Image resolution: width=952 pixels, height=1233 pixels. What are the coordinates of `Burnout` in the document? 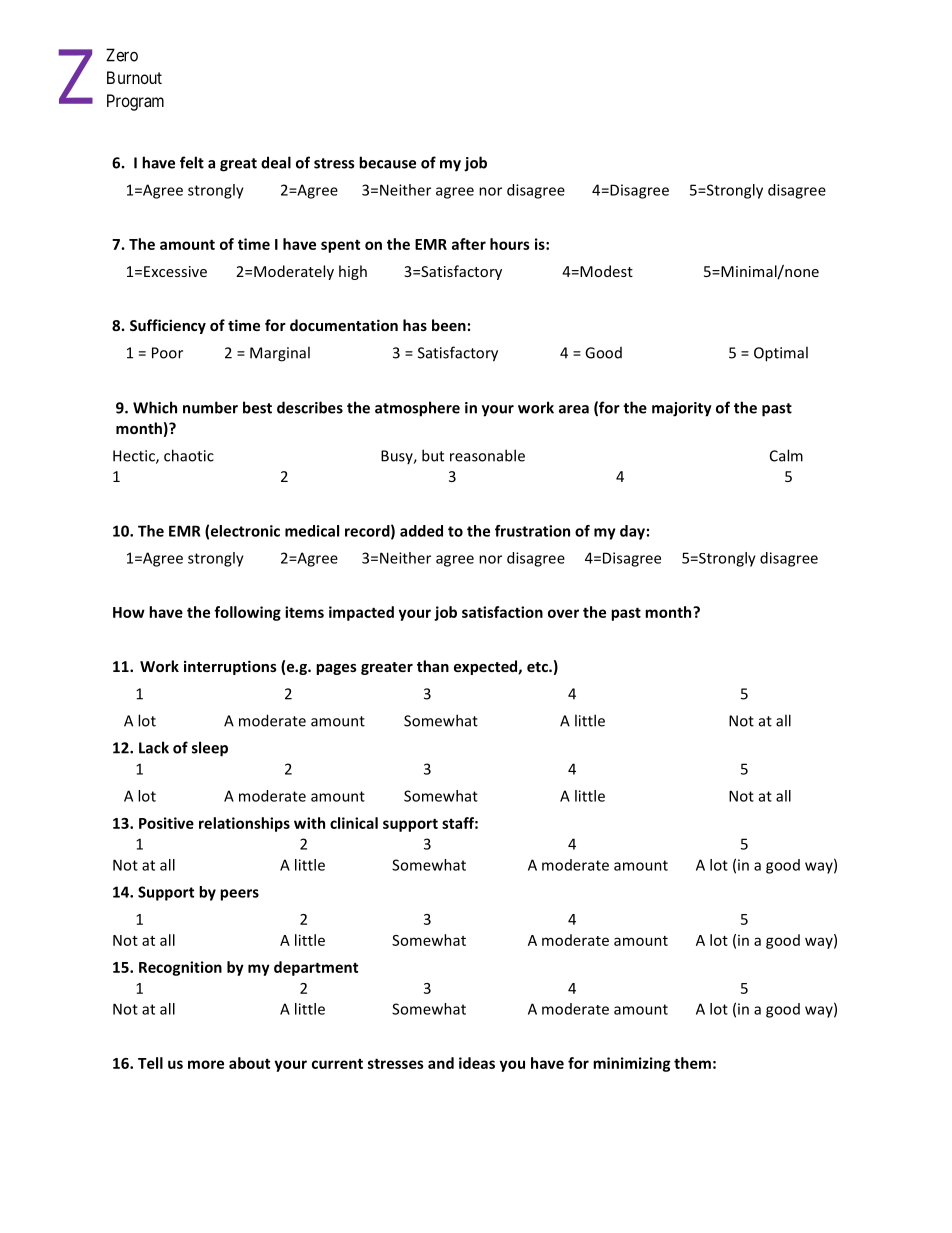 It's located at (134, 77).
